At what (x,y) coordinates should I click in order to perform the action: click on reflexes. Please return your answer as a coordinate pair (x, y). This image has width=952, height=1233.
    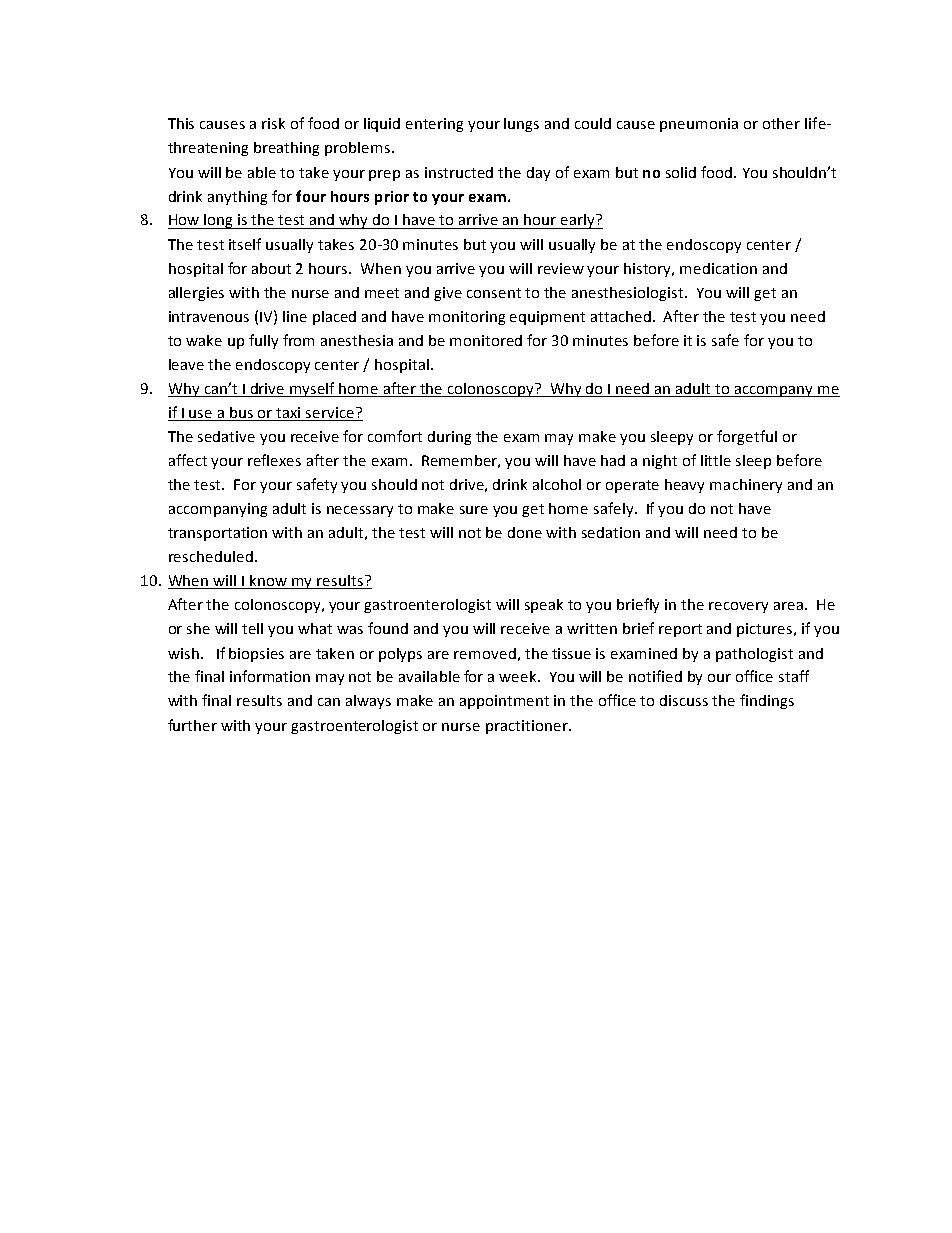
    Looking at the image, I should click on (274, 460).
